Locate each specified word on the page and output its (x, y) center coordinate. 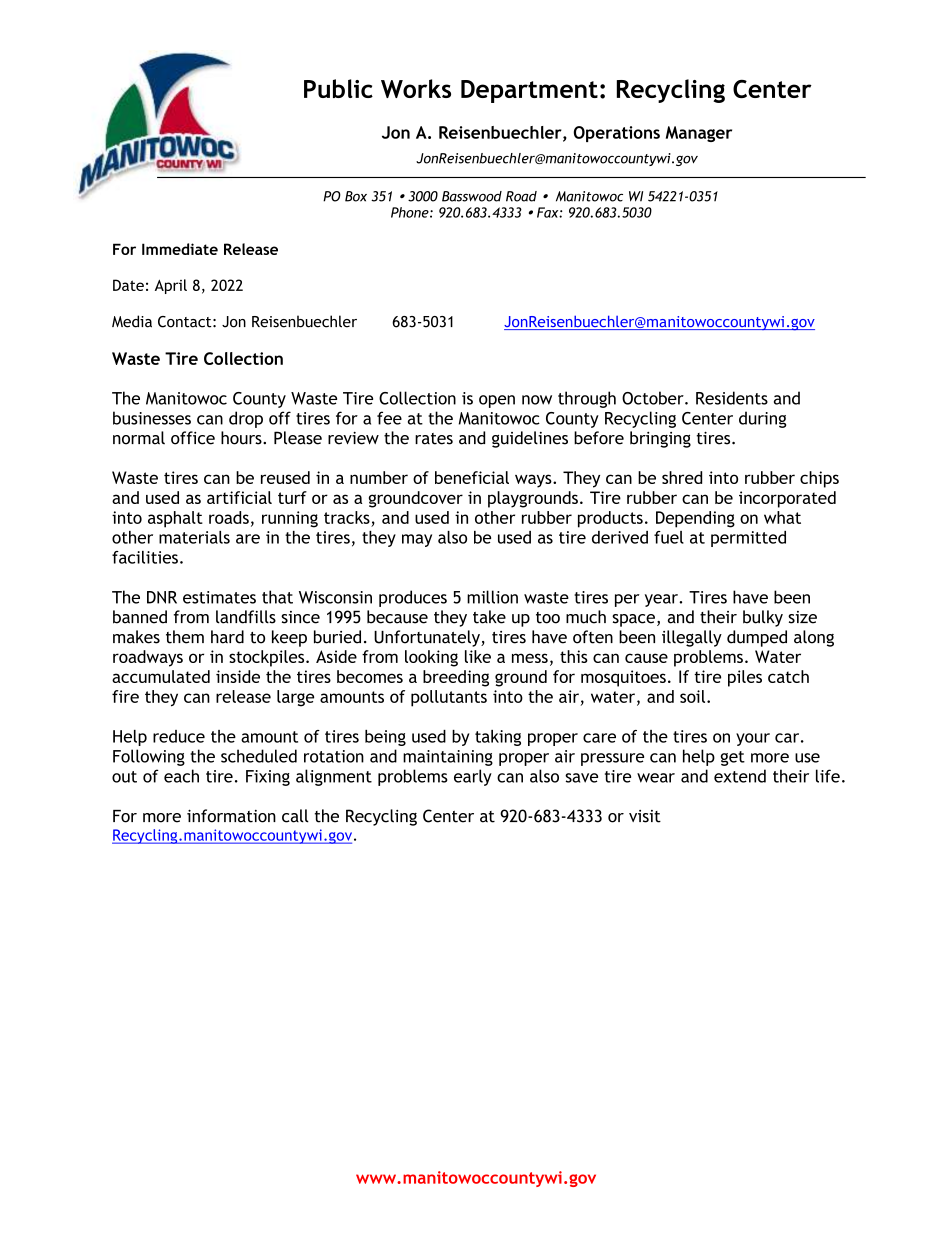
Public (338, 88)
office (193, 438)
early (473, 777)
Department (529, 91)
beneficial (472, 477)
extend (740, 776)
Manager (699, 134)
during (762, 419)
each (181, 776)
